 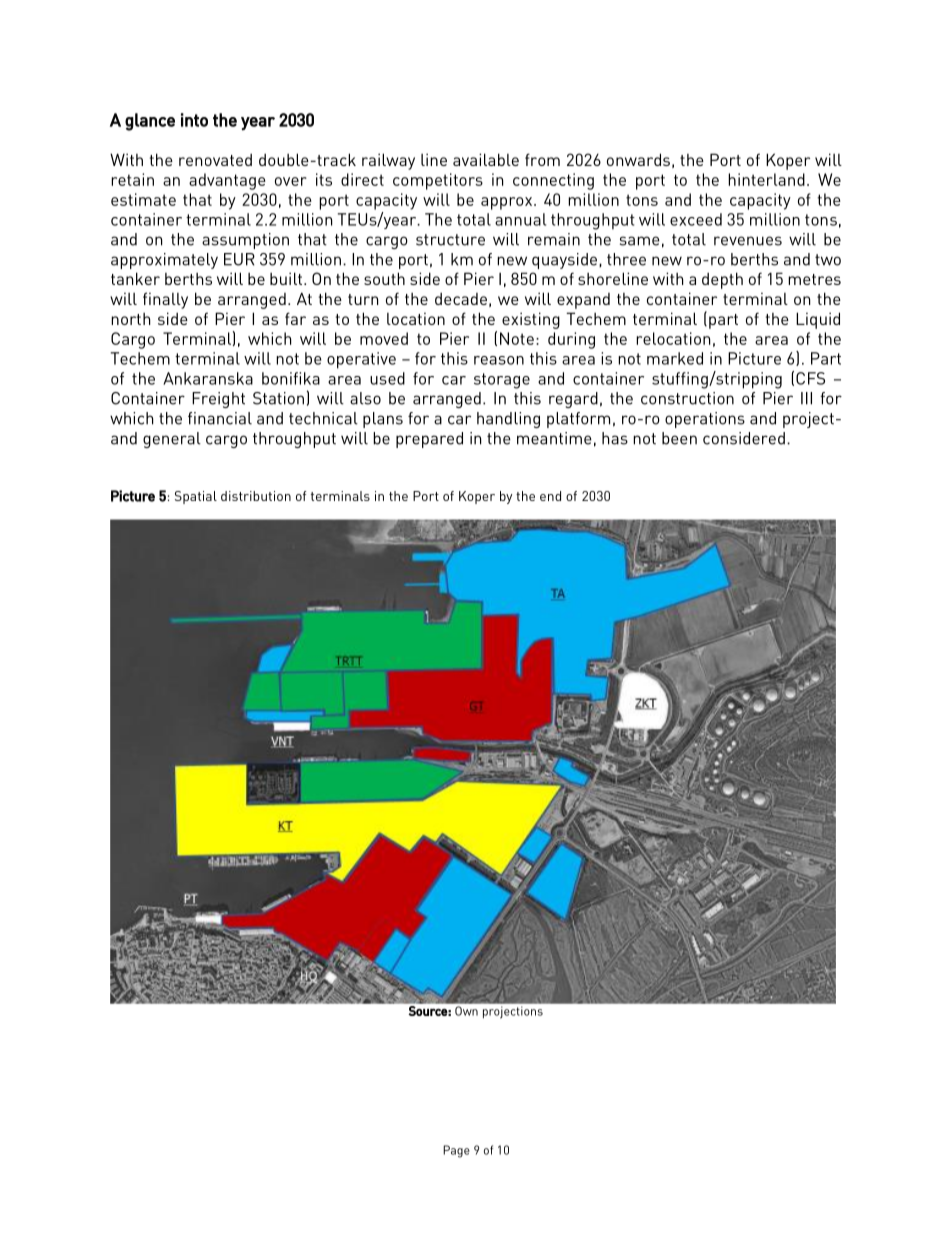 I want to click on Page, so click(x=456, y=1151).
